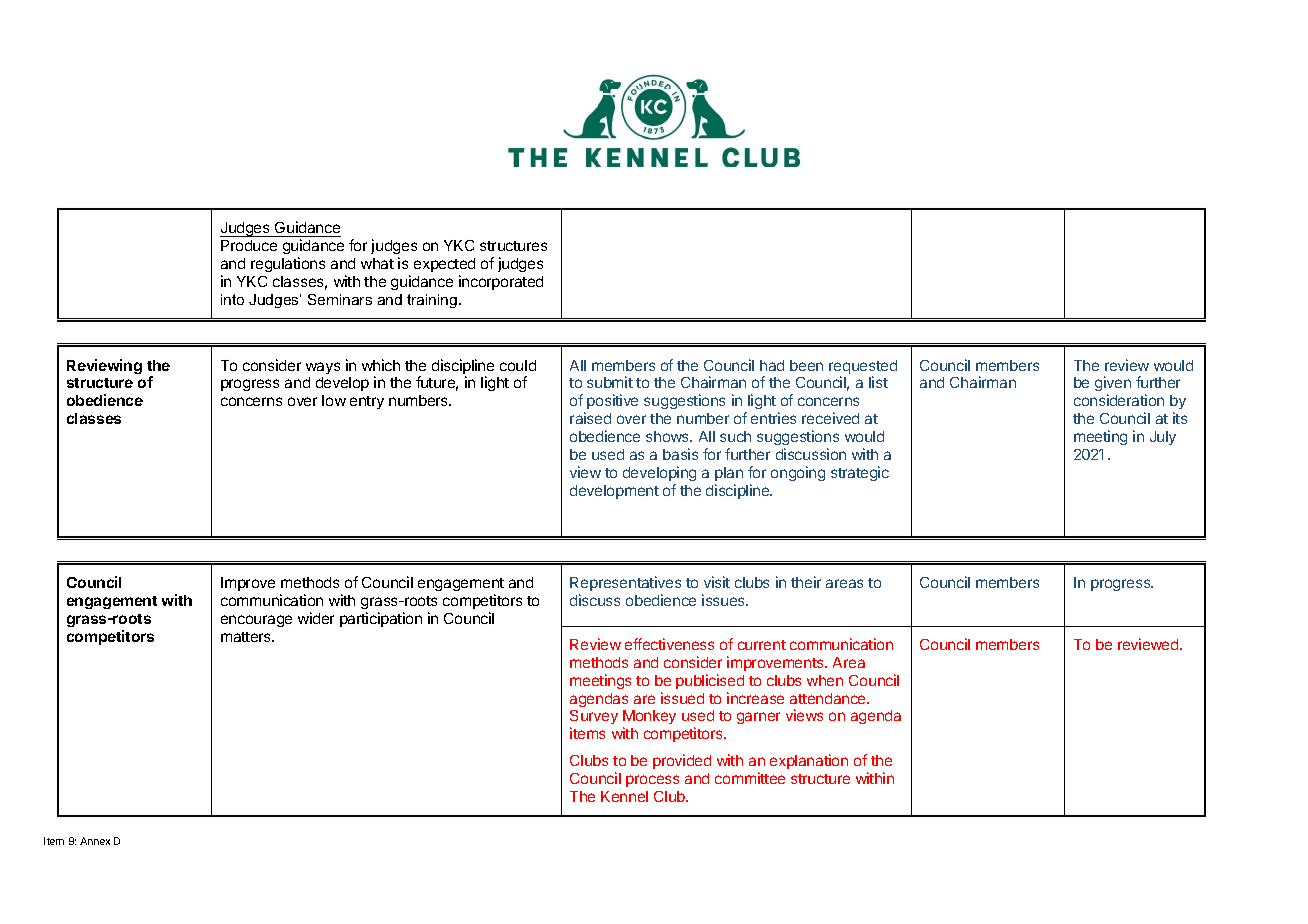 The width and height of the page is (1308, 924). What do you see at coordinates (863, 368) in the page?
I see `requested` at bounding box center [863, 368].
